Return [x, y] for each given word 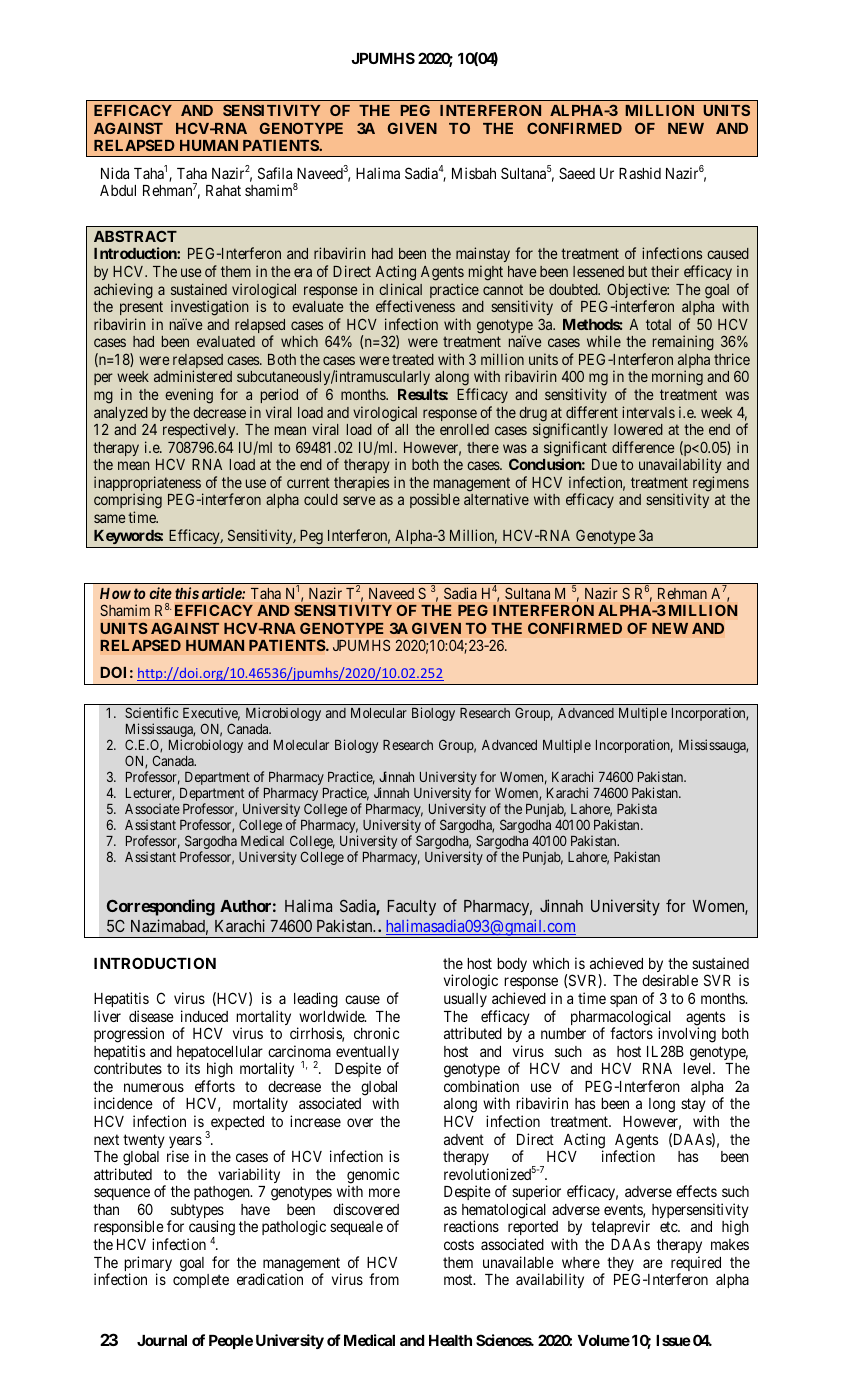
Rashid [640, 173]
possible [435, 500]
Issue [673, 1340]
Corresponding [161, 907]
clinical [400, 289]
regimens [721, 485]
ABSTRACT [135, 236]
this [187, 593]
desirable [670, 980]
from [384, 1279]
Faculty [412, 908]
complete [201, 1281]
